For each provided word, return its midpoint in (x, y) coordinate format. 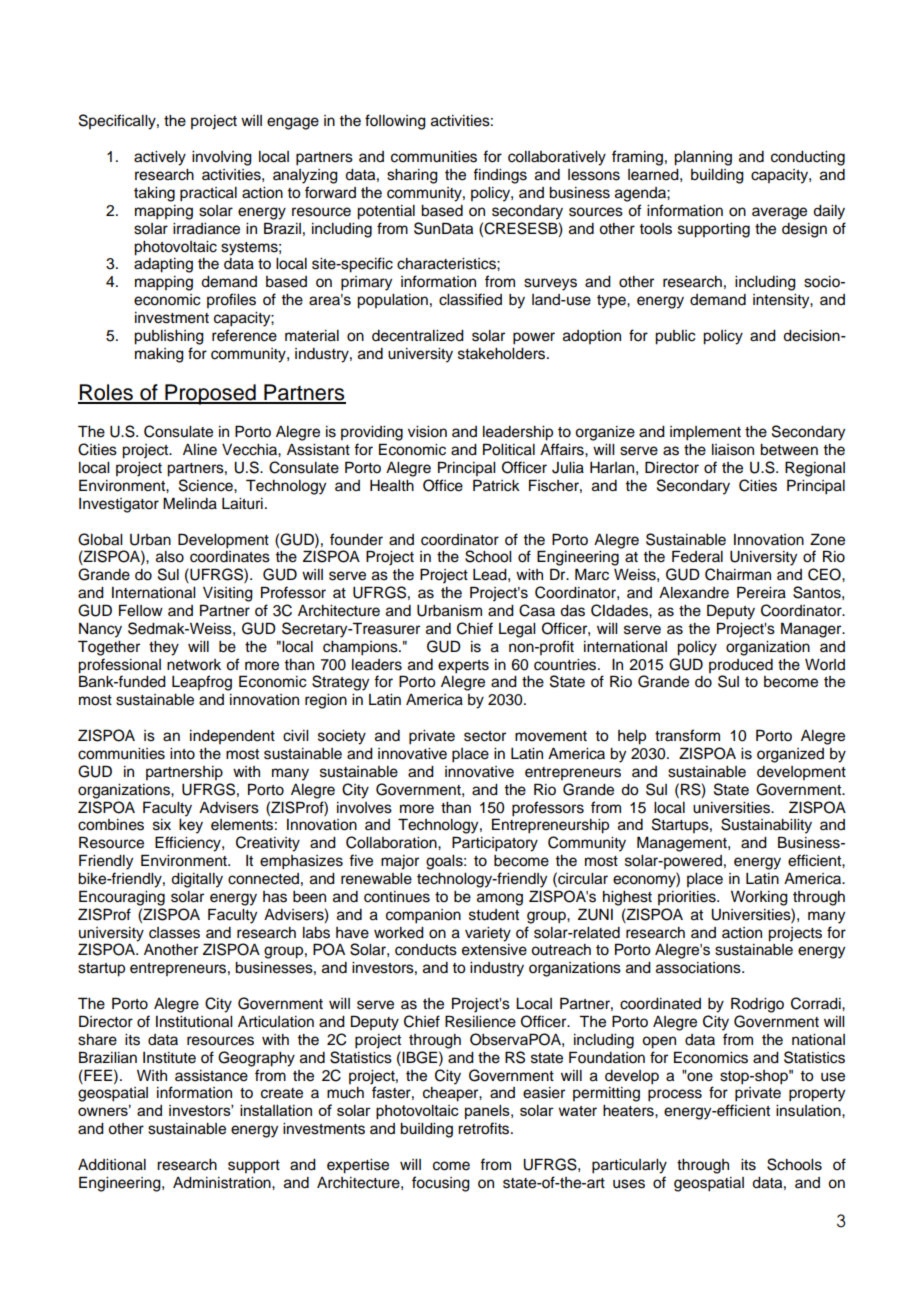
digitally (197, 880)
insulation (809, 1111)
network (194, 665)
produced (741, 666)
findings (500, 176)
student (494, 915)
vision (427, 432)
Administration (223, 1183)
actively (160, 158)
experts (463, 667)
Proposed (210, 394)
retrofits (485, 1128)
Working (759, 898)
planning (703, 158)
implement (705, 433)
